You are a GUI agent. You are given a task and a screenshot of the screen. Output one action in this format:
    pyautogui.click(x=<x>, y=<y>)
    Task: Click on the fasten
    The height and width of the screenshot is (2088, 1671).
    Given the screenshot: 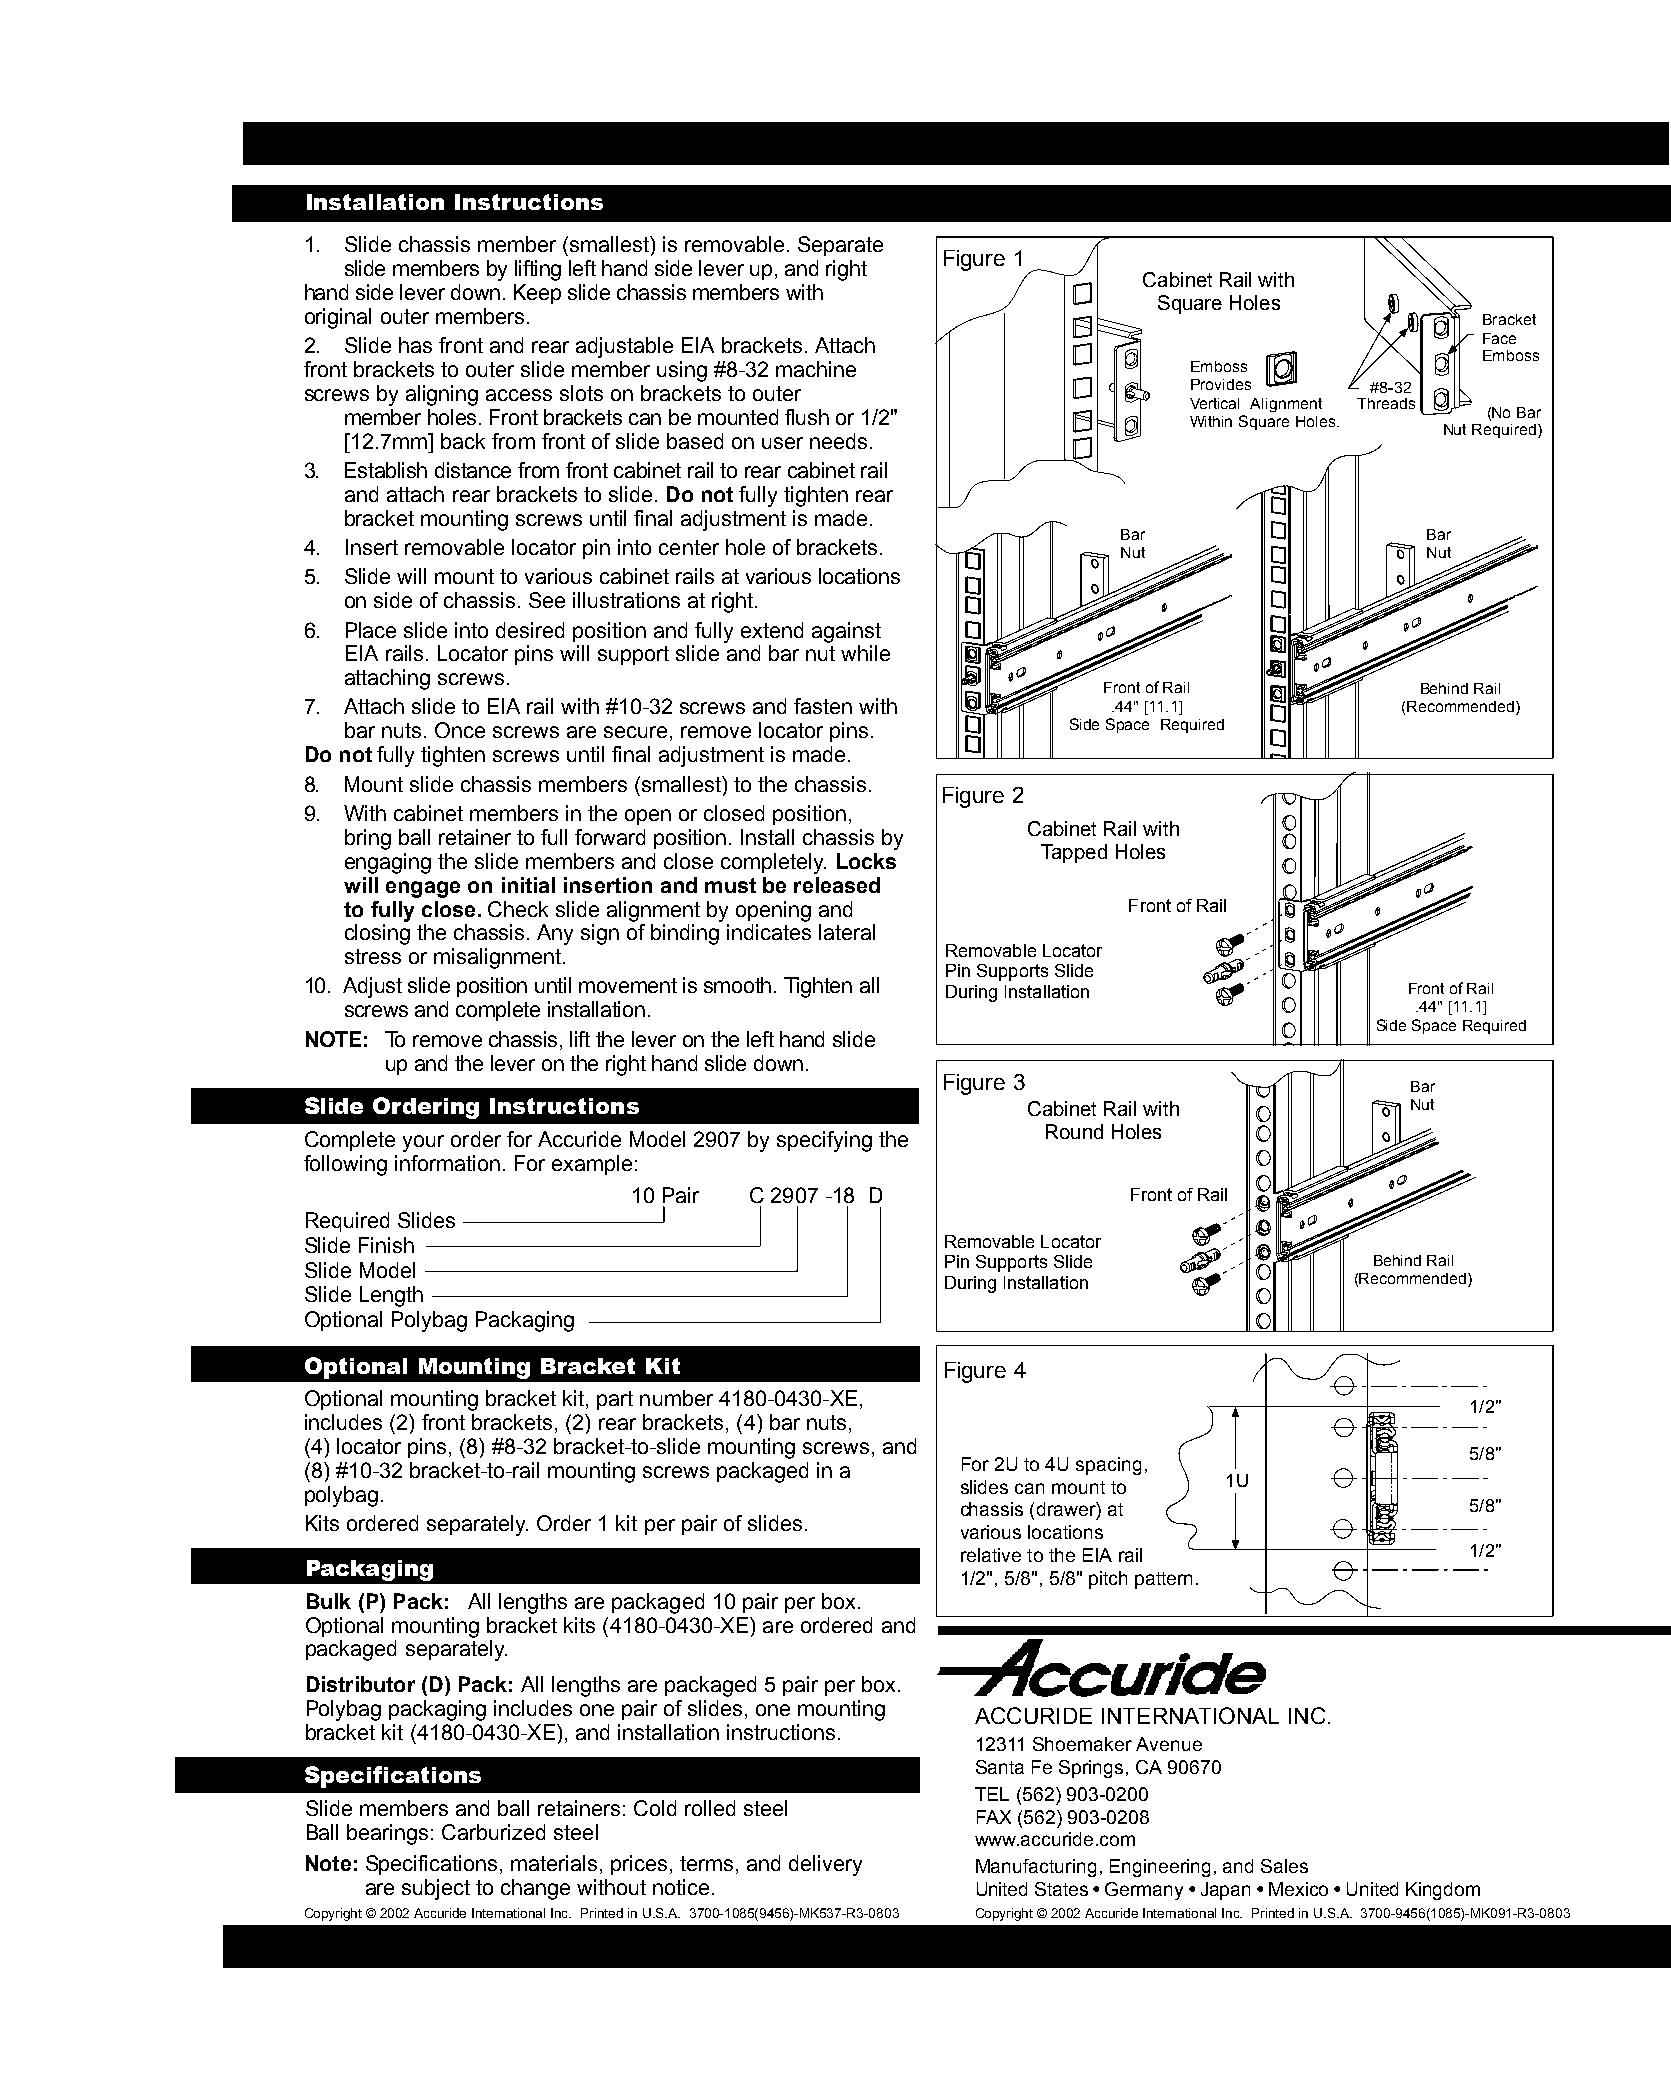 What is the action you would take?
    pyautogui.click(x=823, y=706)
